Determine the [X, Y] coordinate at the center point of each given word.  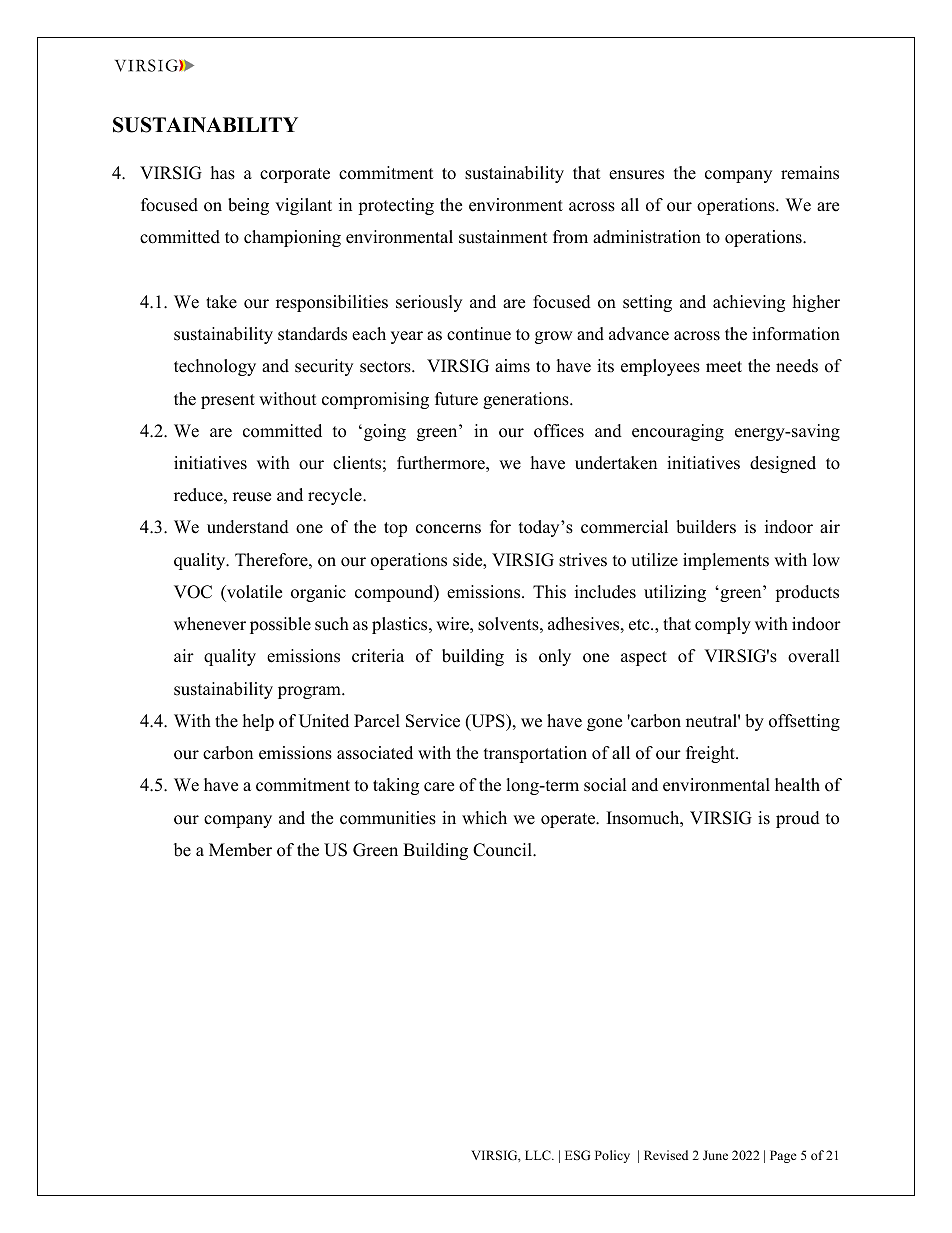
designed [783, 464]
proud [798, 819]
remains [810, 173]
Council [503, 850]
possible [280, 625]
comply [723, 625]
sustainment [503, 237]
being [248, 206]
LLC [539, 1155]
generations [527, 400]
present [228, 401]
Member [240, 850]
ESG [577, 1155]
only [555, 657]
